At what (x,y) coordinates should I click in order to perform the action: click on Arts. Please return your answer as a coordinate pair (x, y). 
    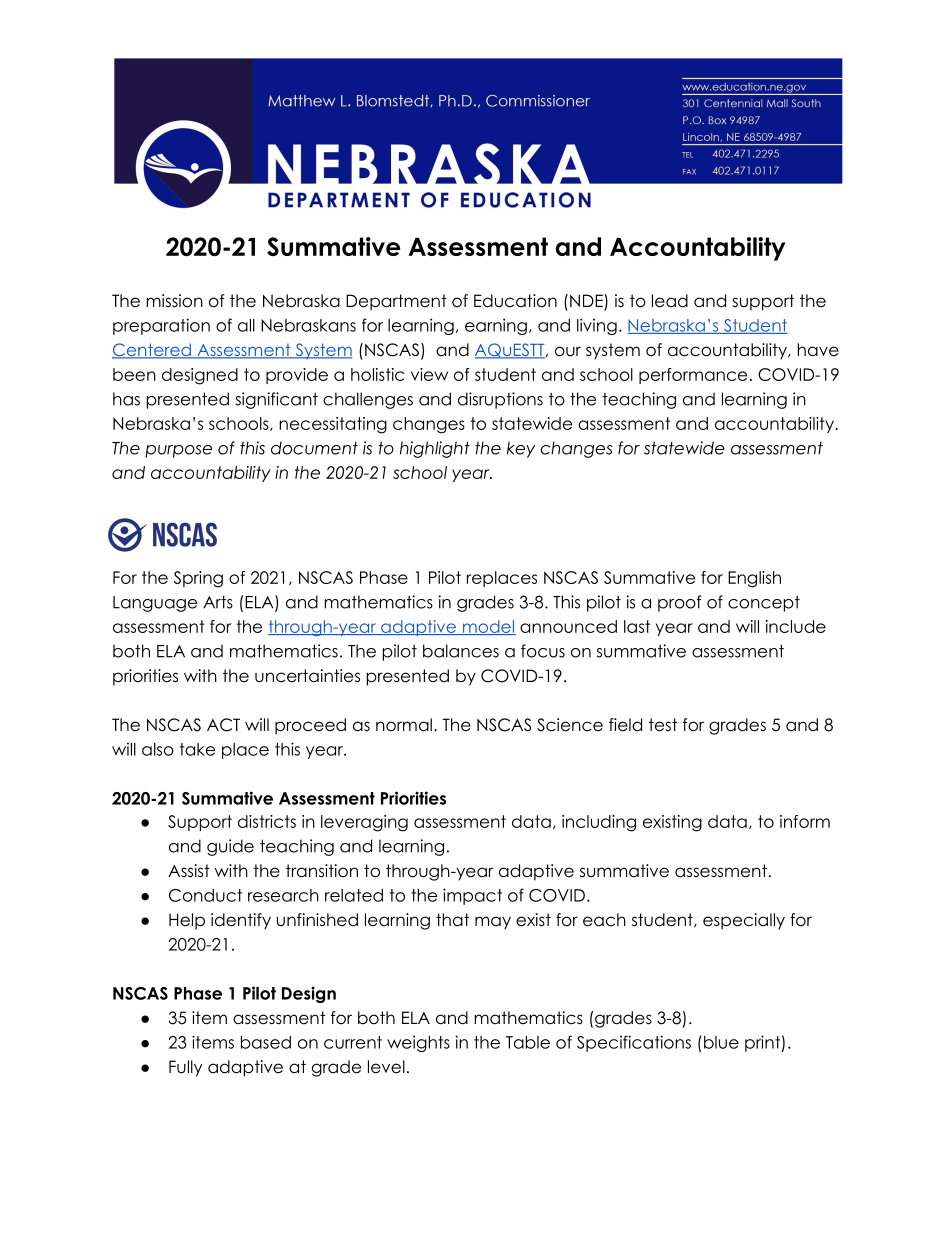
    Looking at the image, I should click on (218, 602).
